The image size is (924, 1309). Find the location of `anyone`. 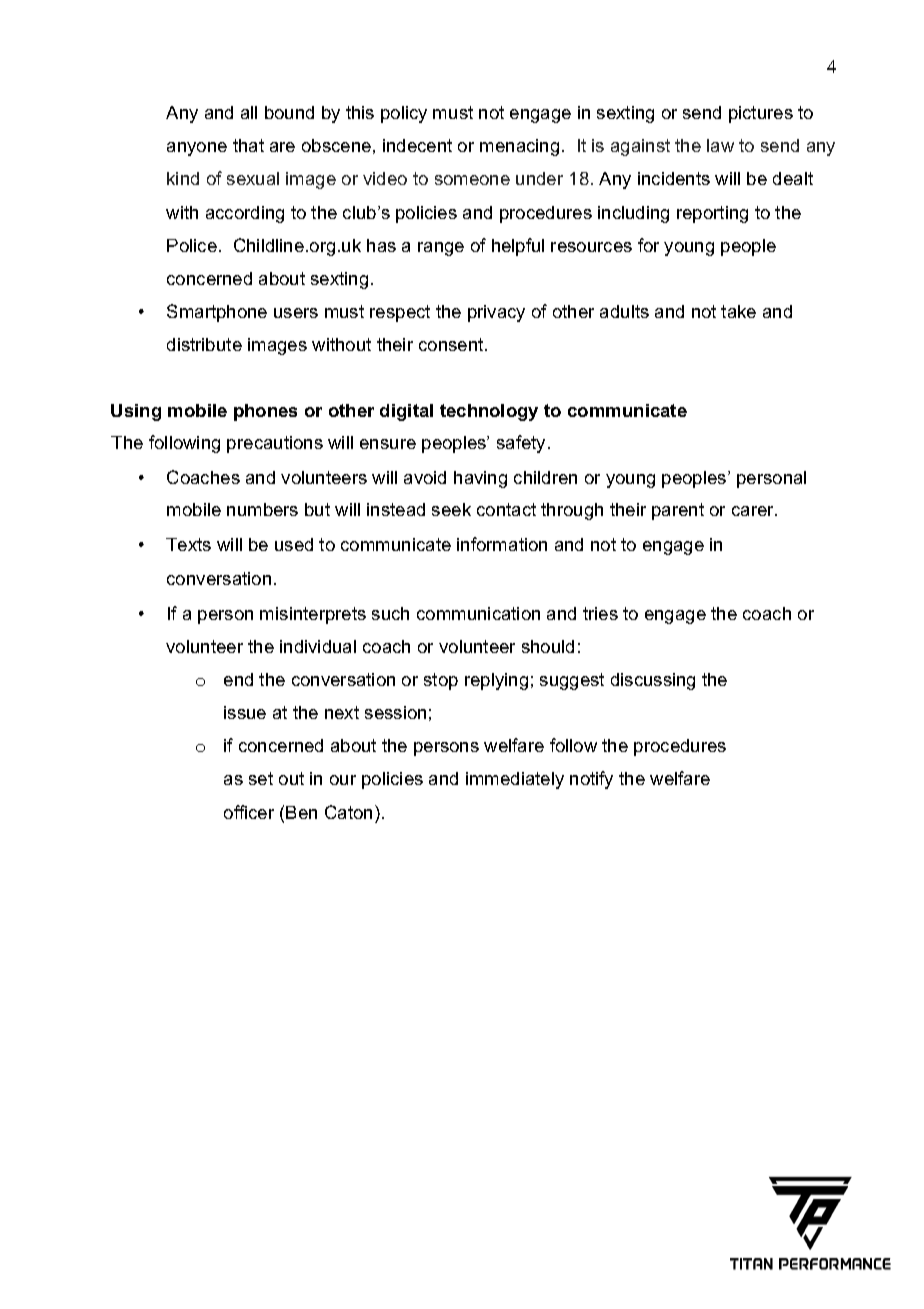

anyone is located at coordinates (197, 149).
